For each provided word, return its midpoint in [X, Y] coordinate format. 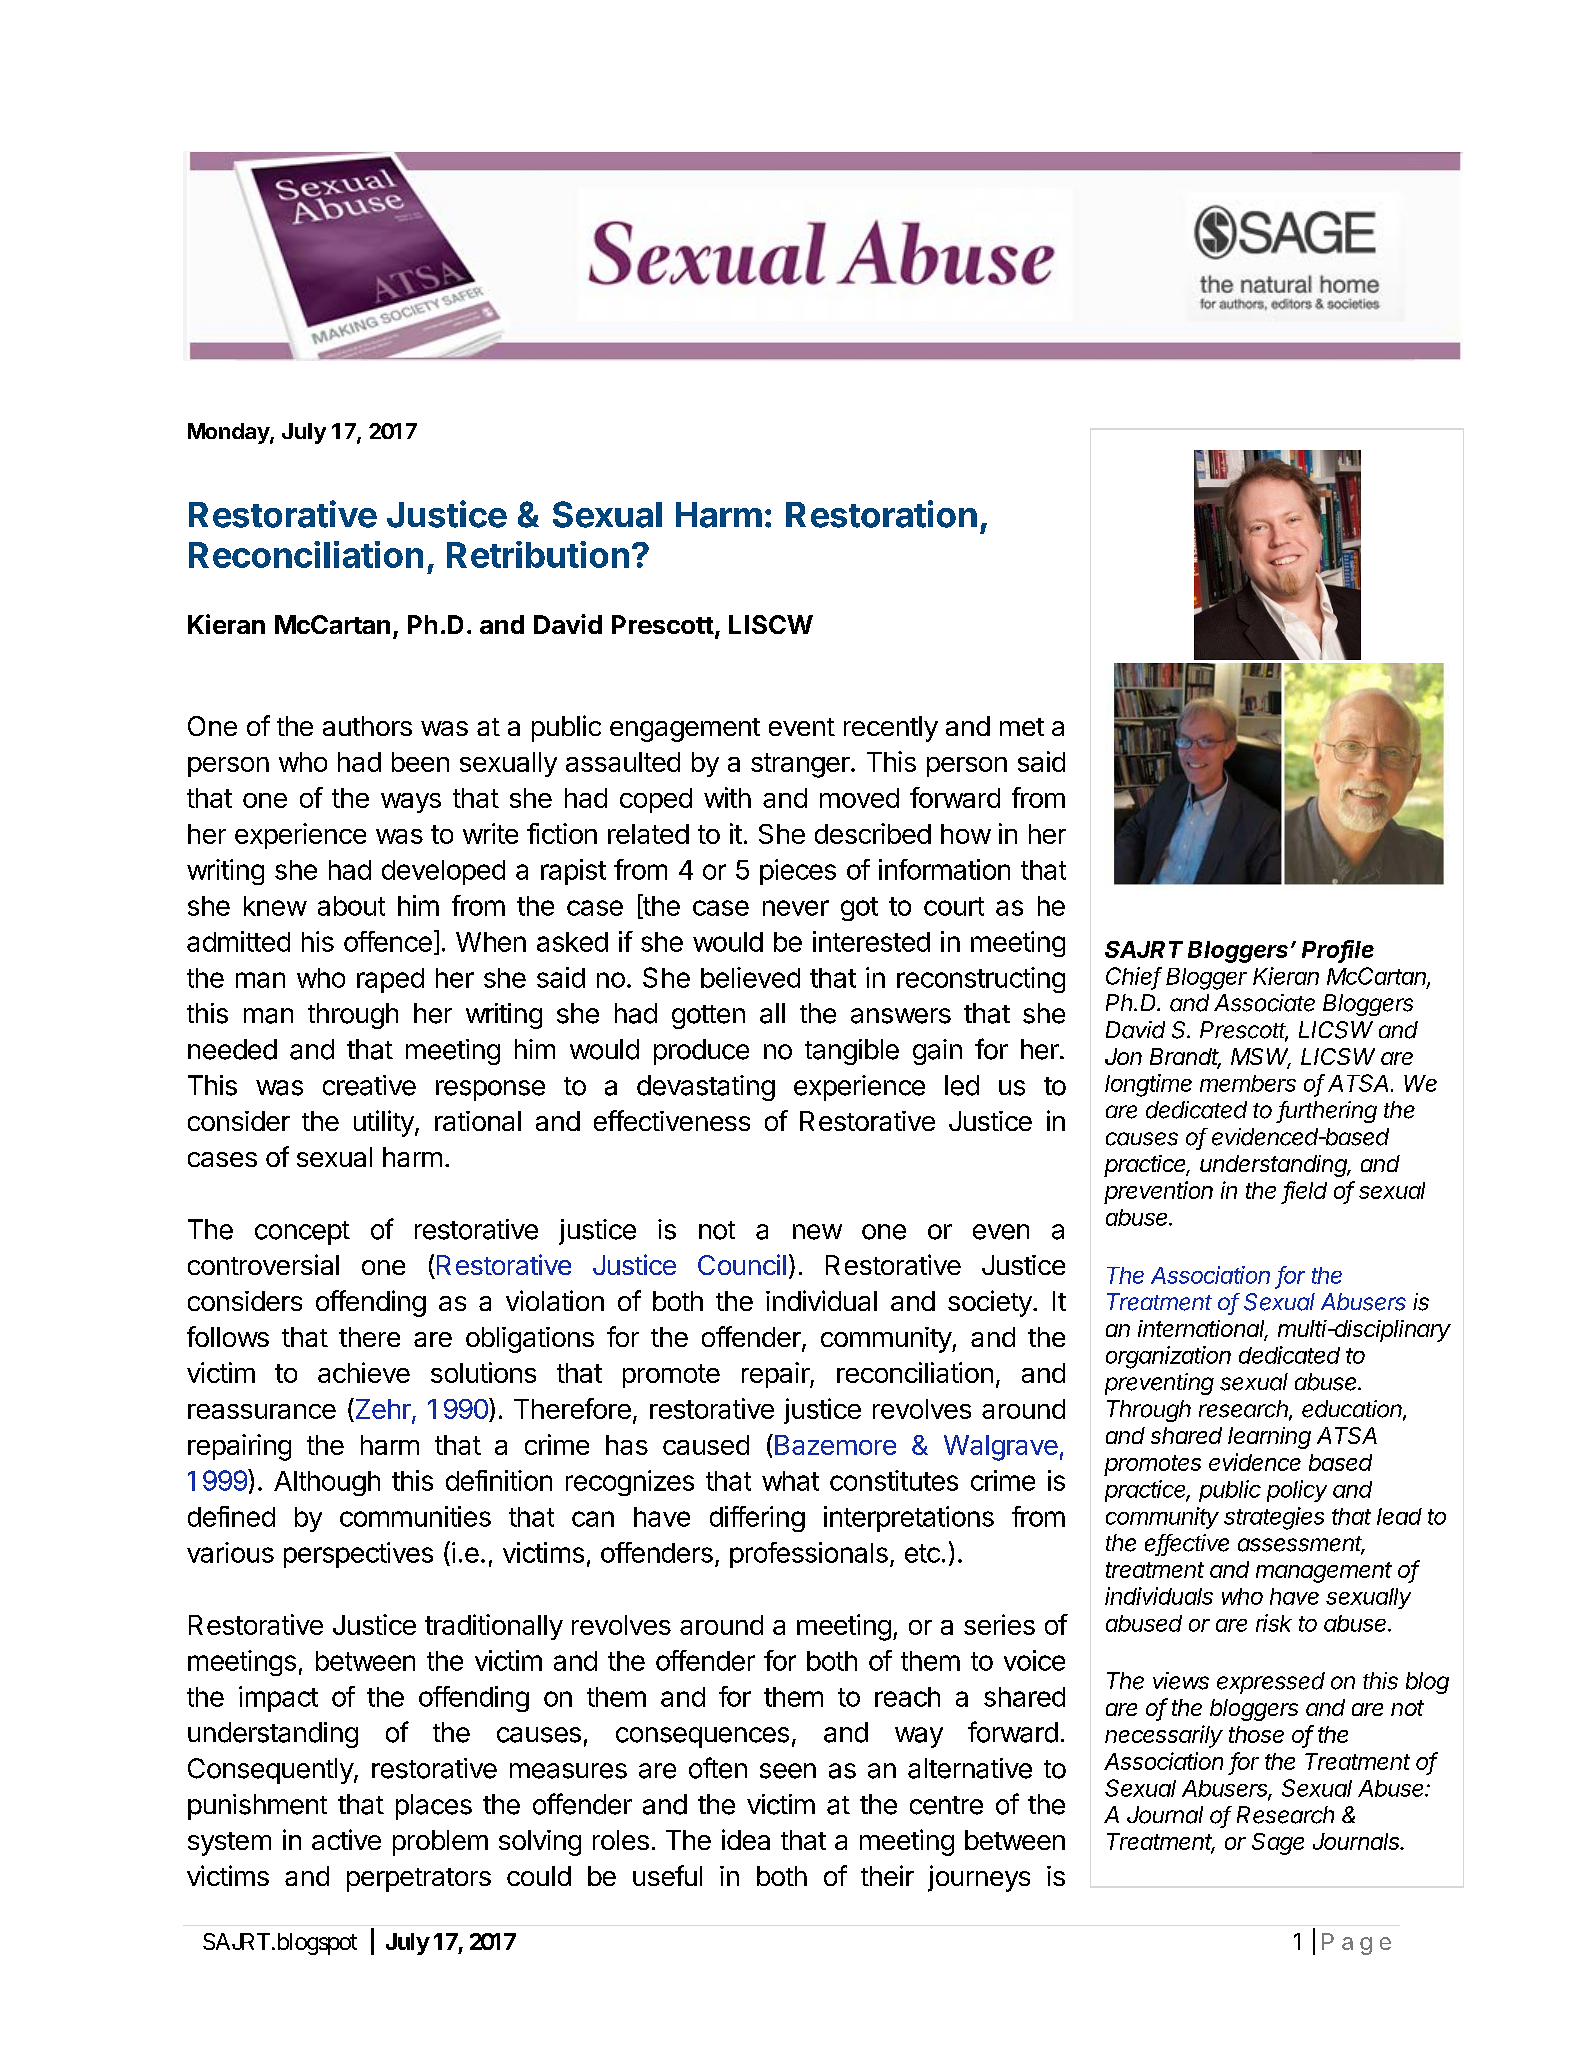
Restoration [881, 514]
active [346, 1839]
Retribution [538, 554]
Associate [1264, 1003]
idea [746, 1839]
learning [1269, 1438]
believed [750, 977]
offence [388, 941]
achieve [364, 1372]
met [1022, 727]
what [790, 1481]
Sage [1278, 1844]
